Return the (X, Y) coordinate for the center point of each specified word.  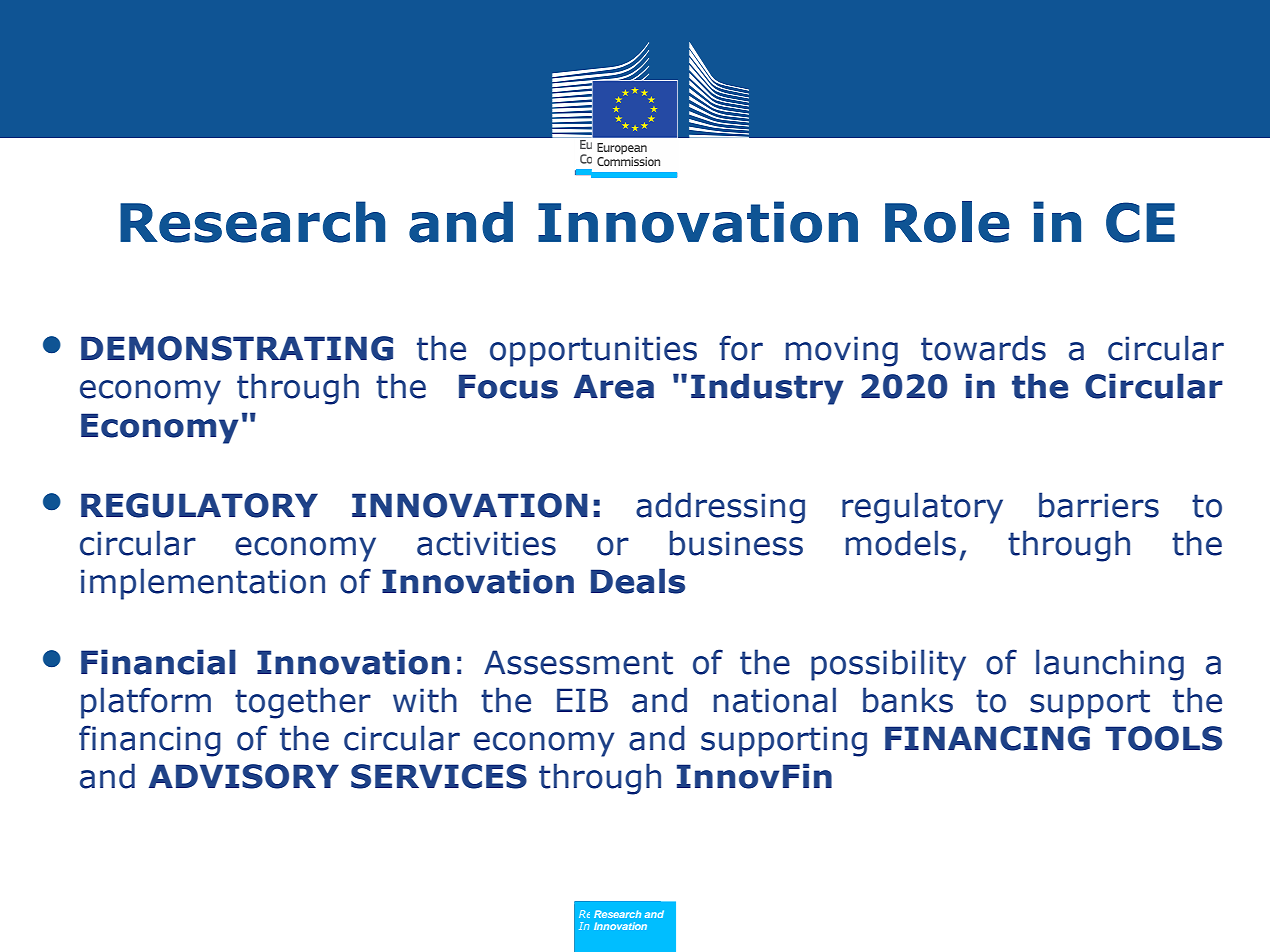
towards (983, 348)
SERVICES (439, 776)
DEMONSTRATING (237, 348)
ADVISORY (244, 776)
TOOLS (1163, 738)
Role (947, 222)
